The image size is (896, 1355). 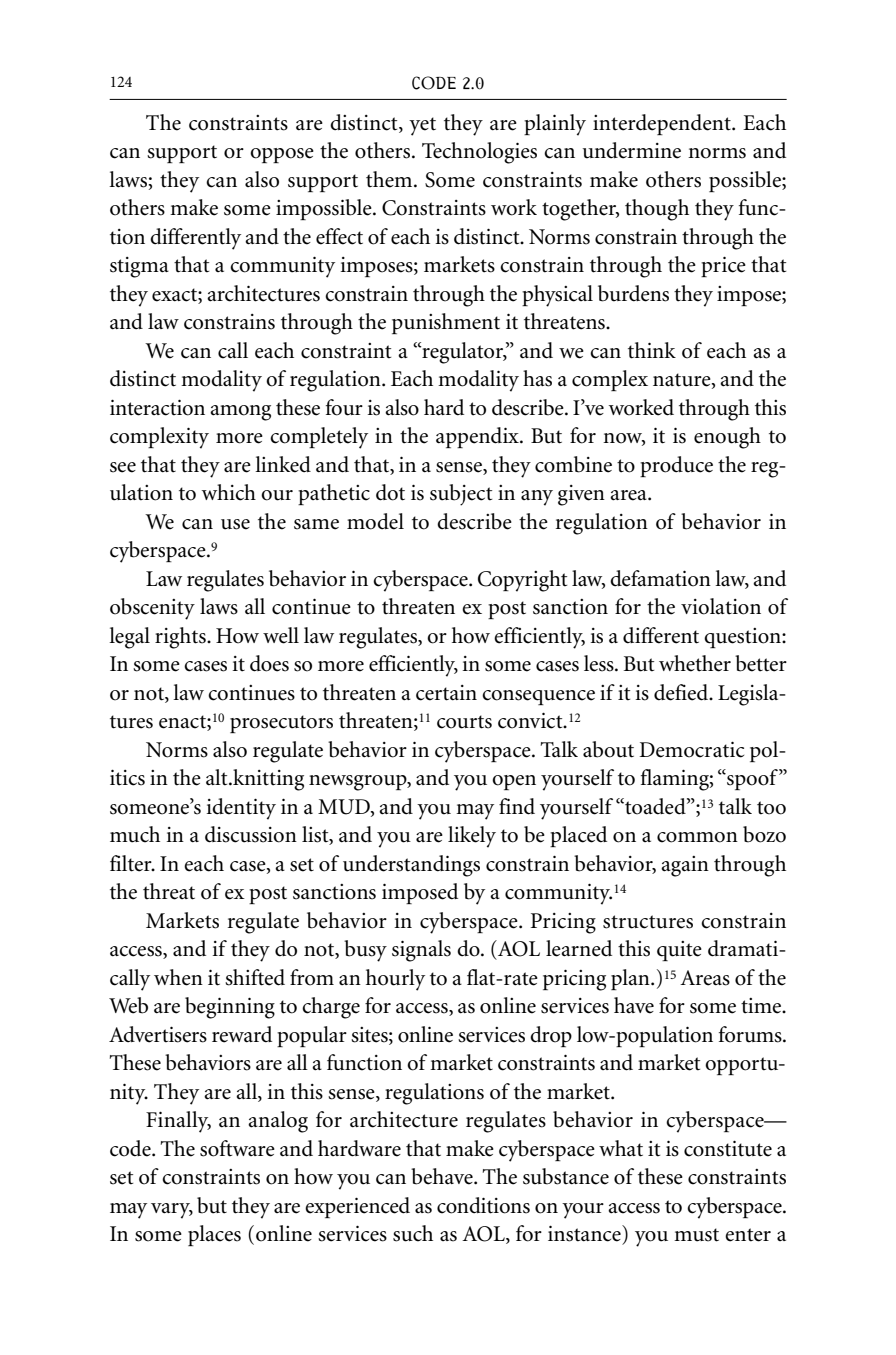 What do you see at coordinates (446, 693) in the document?
I see `certain` at bounding box center [446, 693].
